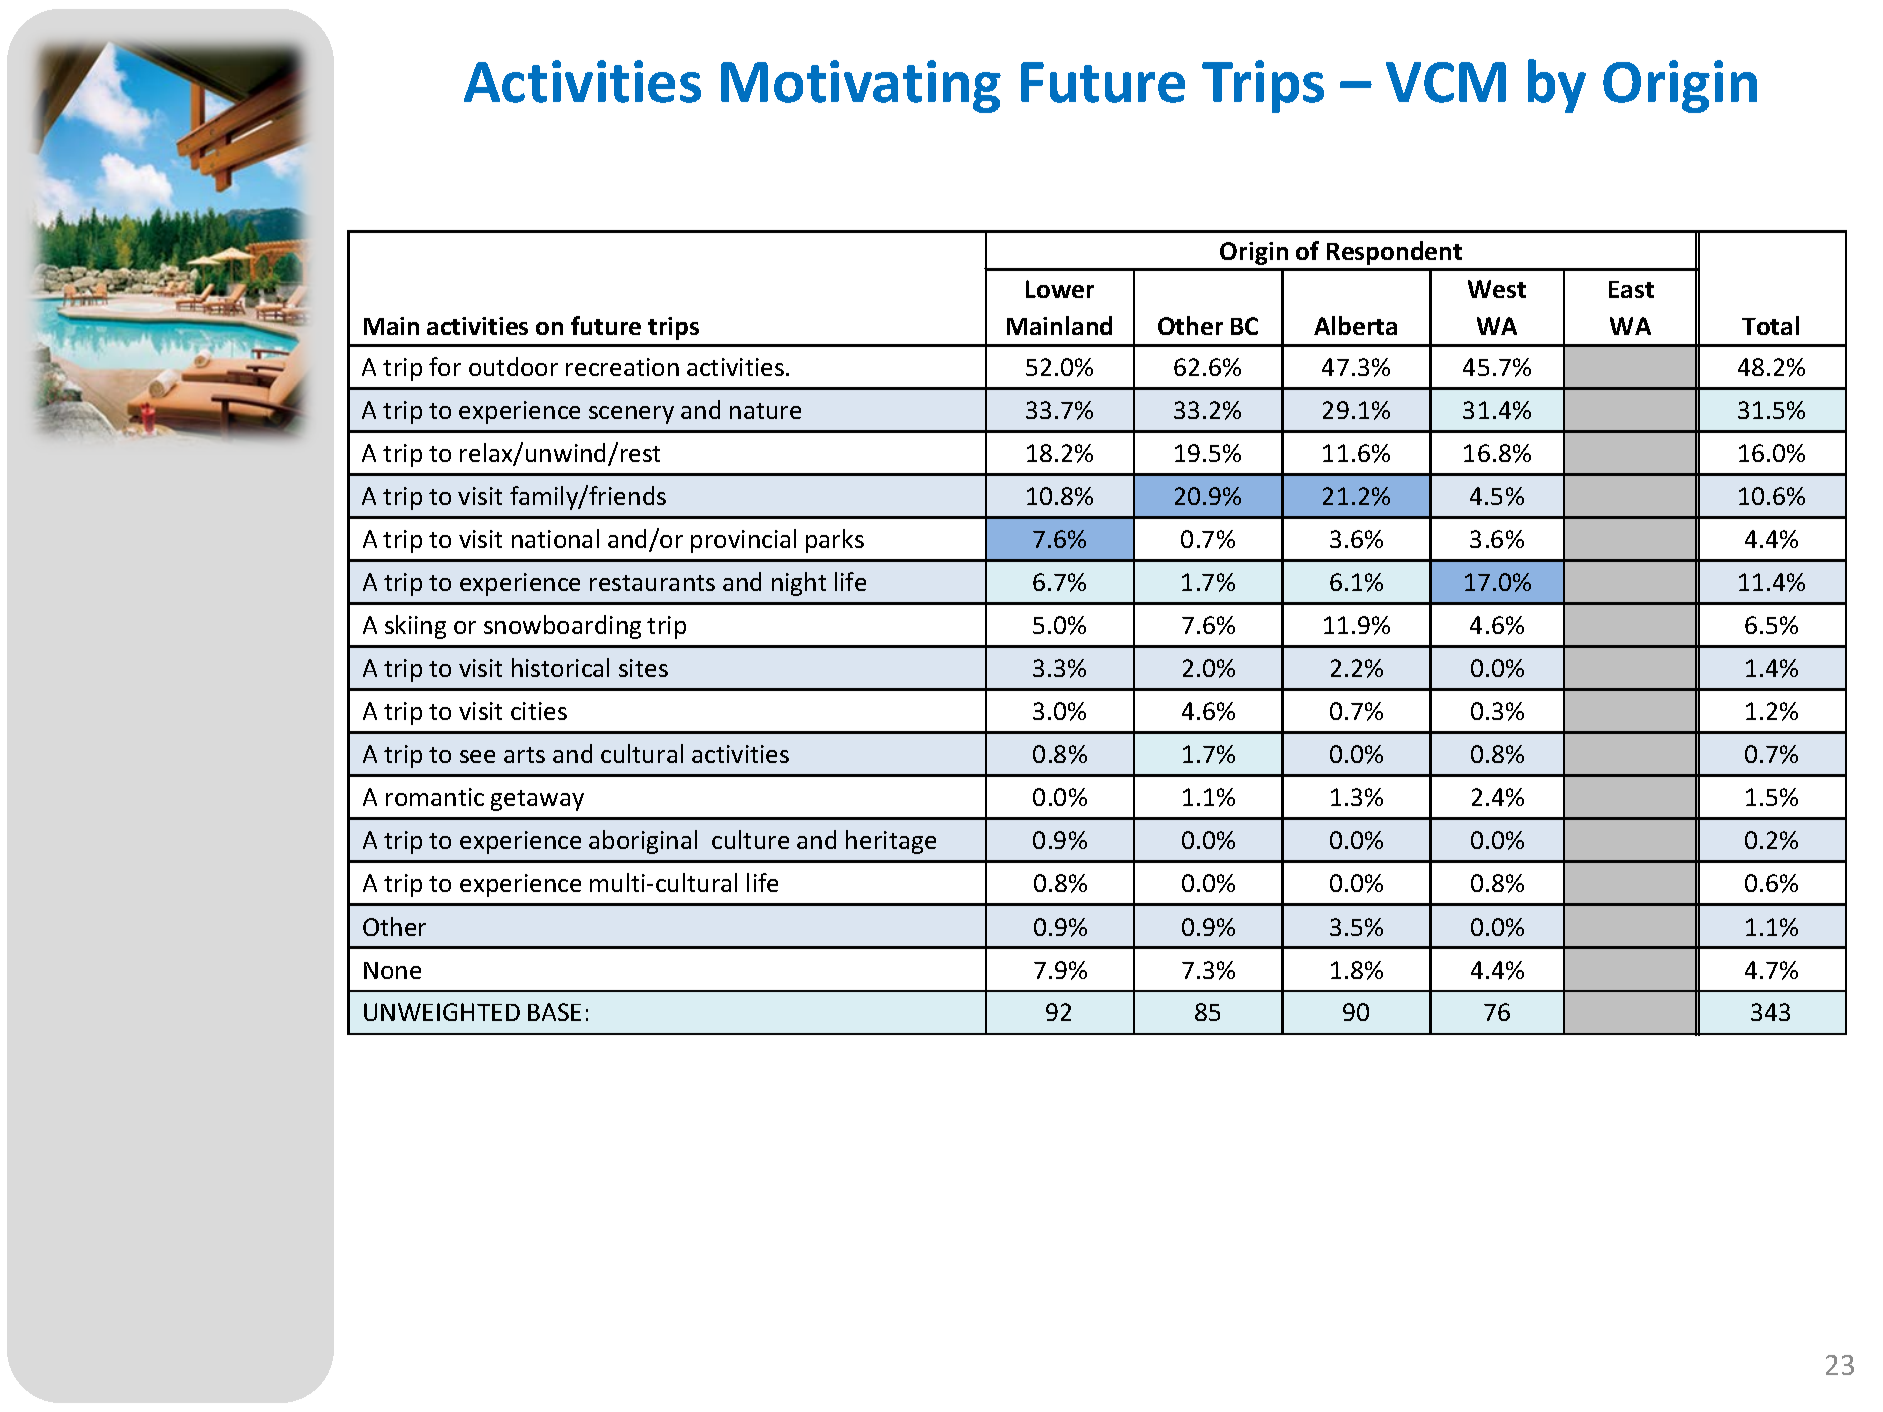 The width and height of the page is (1883, 1412). What do you see at coordinates (1394, 253) in the page?
I see `Respondent` at bounding box center [1394, 253].
